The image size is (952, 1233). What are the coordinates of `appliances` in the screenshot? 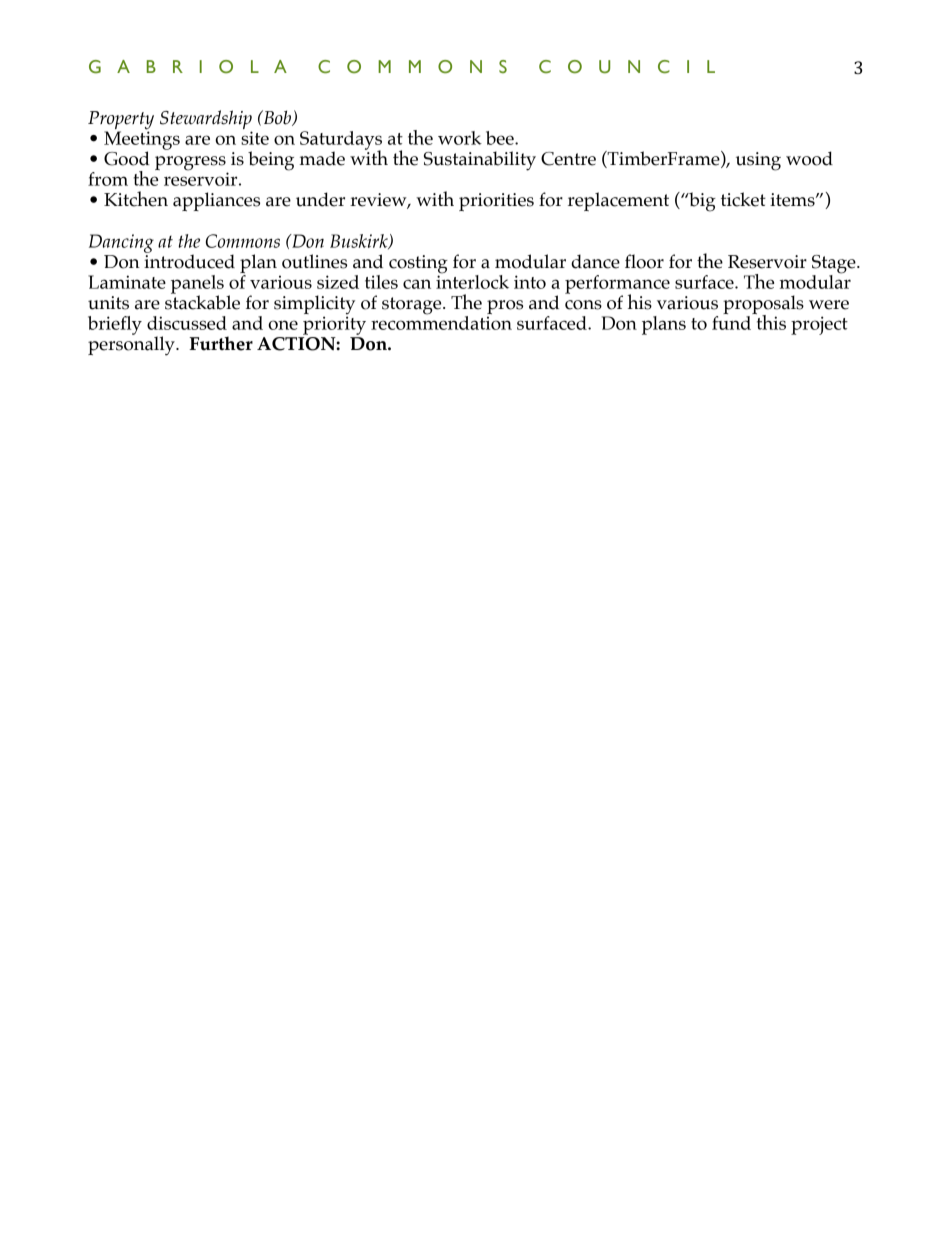 It's located at (216, 201).
